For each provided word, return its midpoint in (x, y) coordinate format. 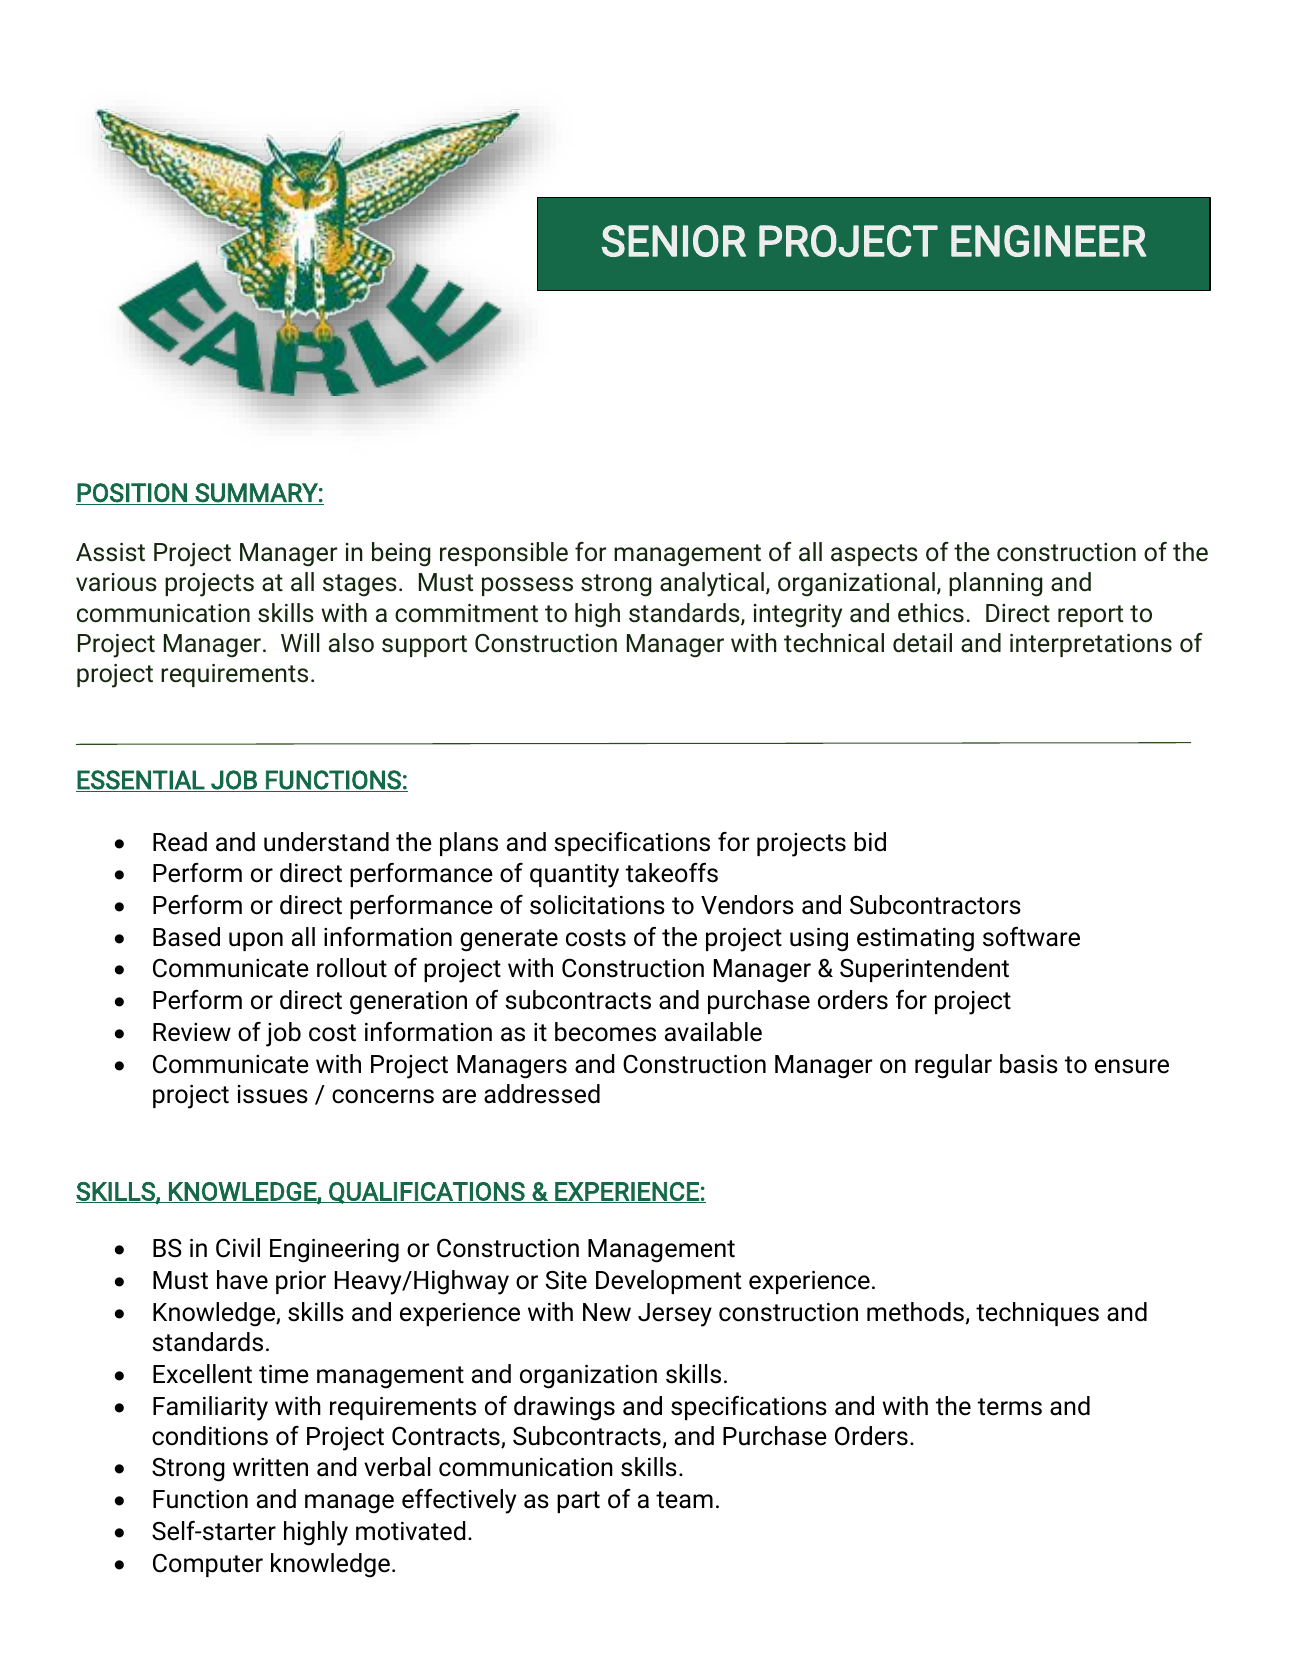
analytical (712, 584)
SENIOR (673, 241)
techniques (1037, 1314)
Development (668, 1282)
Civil (238, 1248)
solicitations (597, 905)
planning (996, 584)
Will (300, 642)
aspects (874, 555)
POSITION (132, 493)
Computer (208, 1565)
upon (256, 941)
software (1031, 937)
